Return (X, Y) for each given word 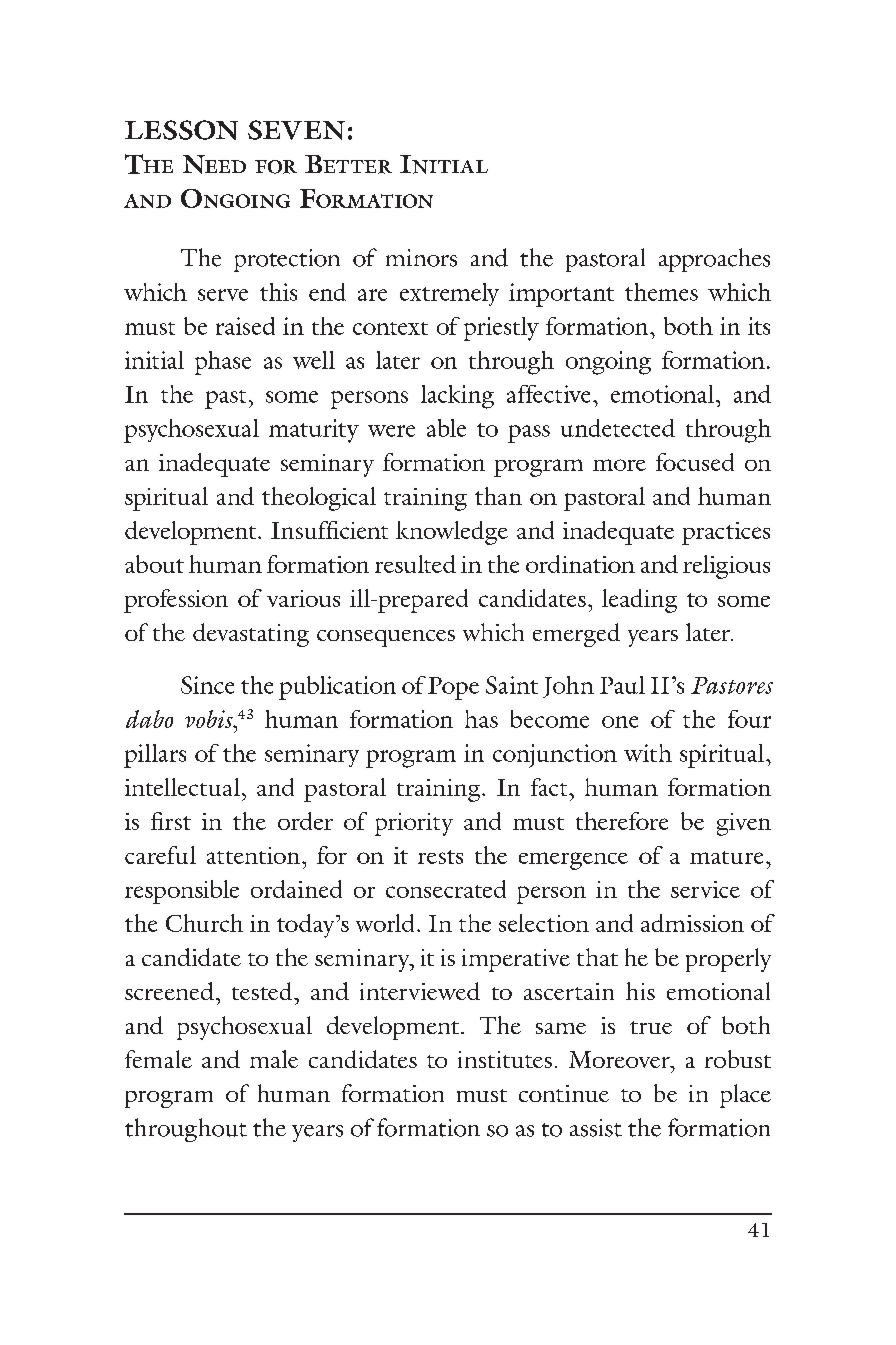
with (648, 753)
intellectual (182, 787)
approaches (714, 260)
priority (414, 824)
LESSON (181, 130)
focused (695, 462)
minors (421, 258)
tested (263, 991)
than (498, 496)
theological (319, 499)
